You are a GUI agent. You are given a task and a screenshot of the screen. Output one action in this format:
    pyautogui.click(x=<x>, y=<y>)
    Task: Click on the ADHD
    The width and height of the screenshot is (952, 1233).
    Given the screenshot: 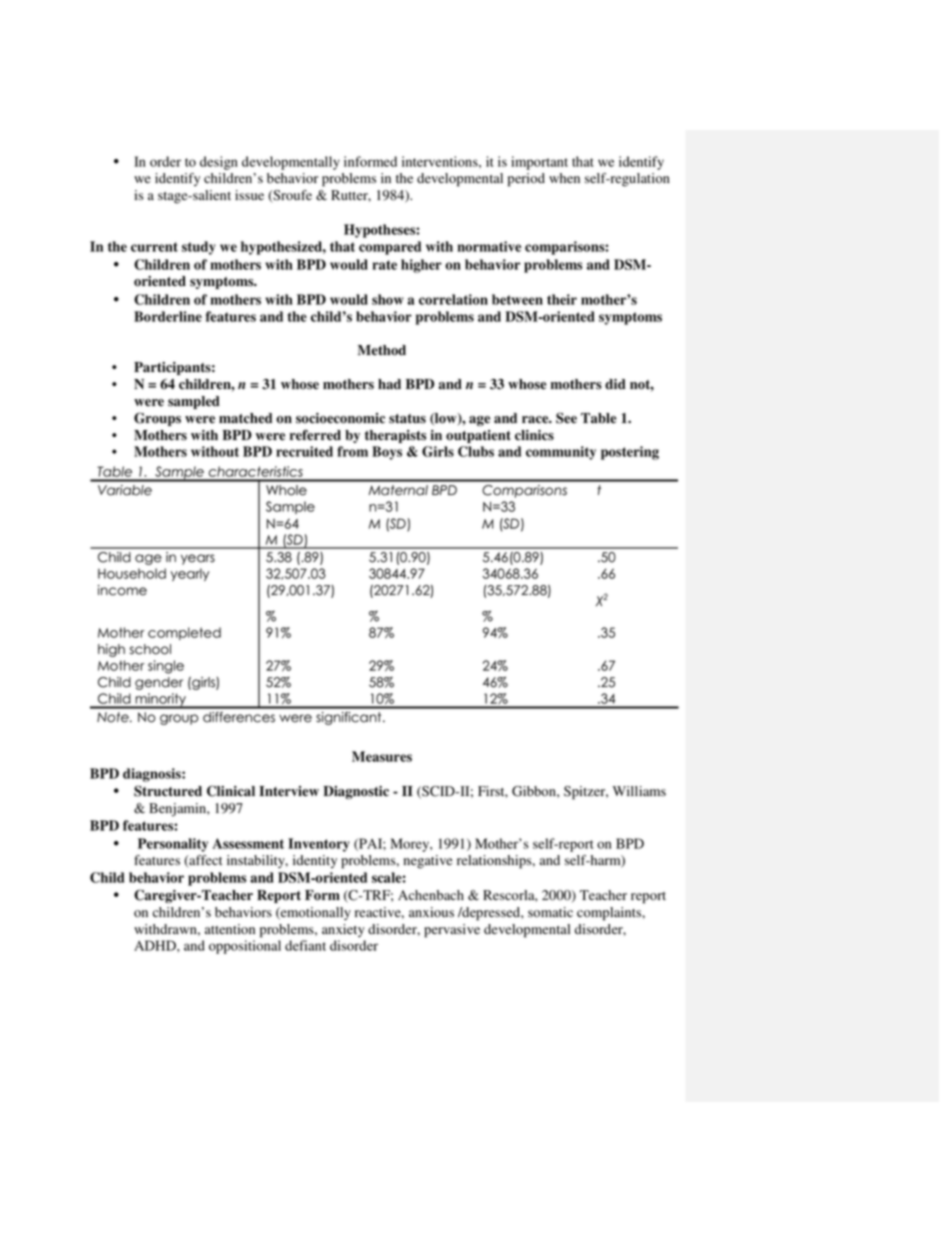 What is the action you would take?
    pyautogui.click(x=156, y=945)
